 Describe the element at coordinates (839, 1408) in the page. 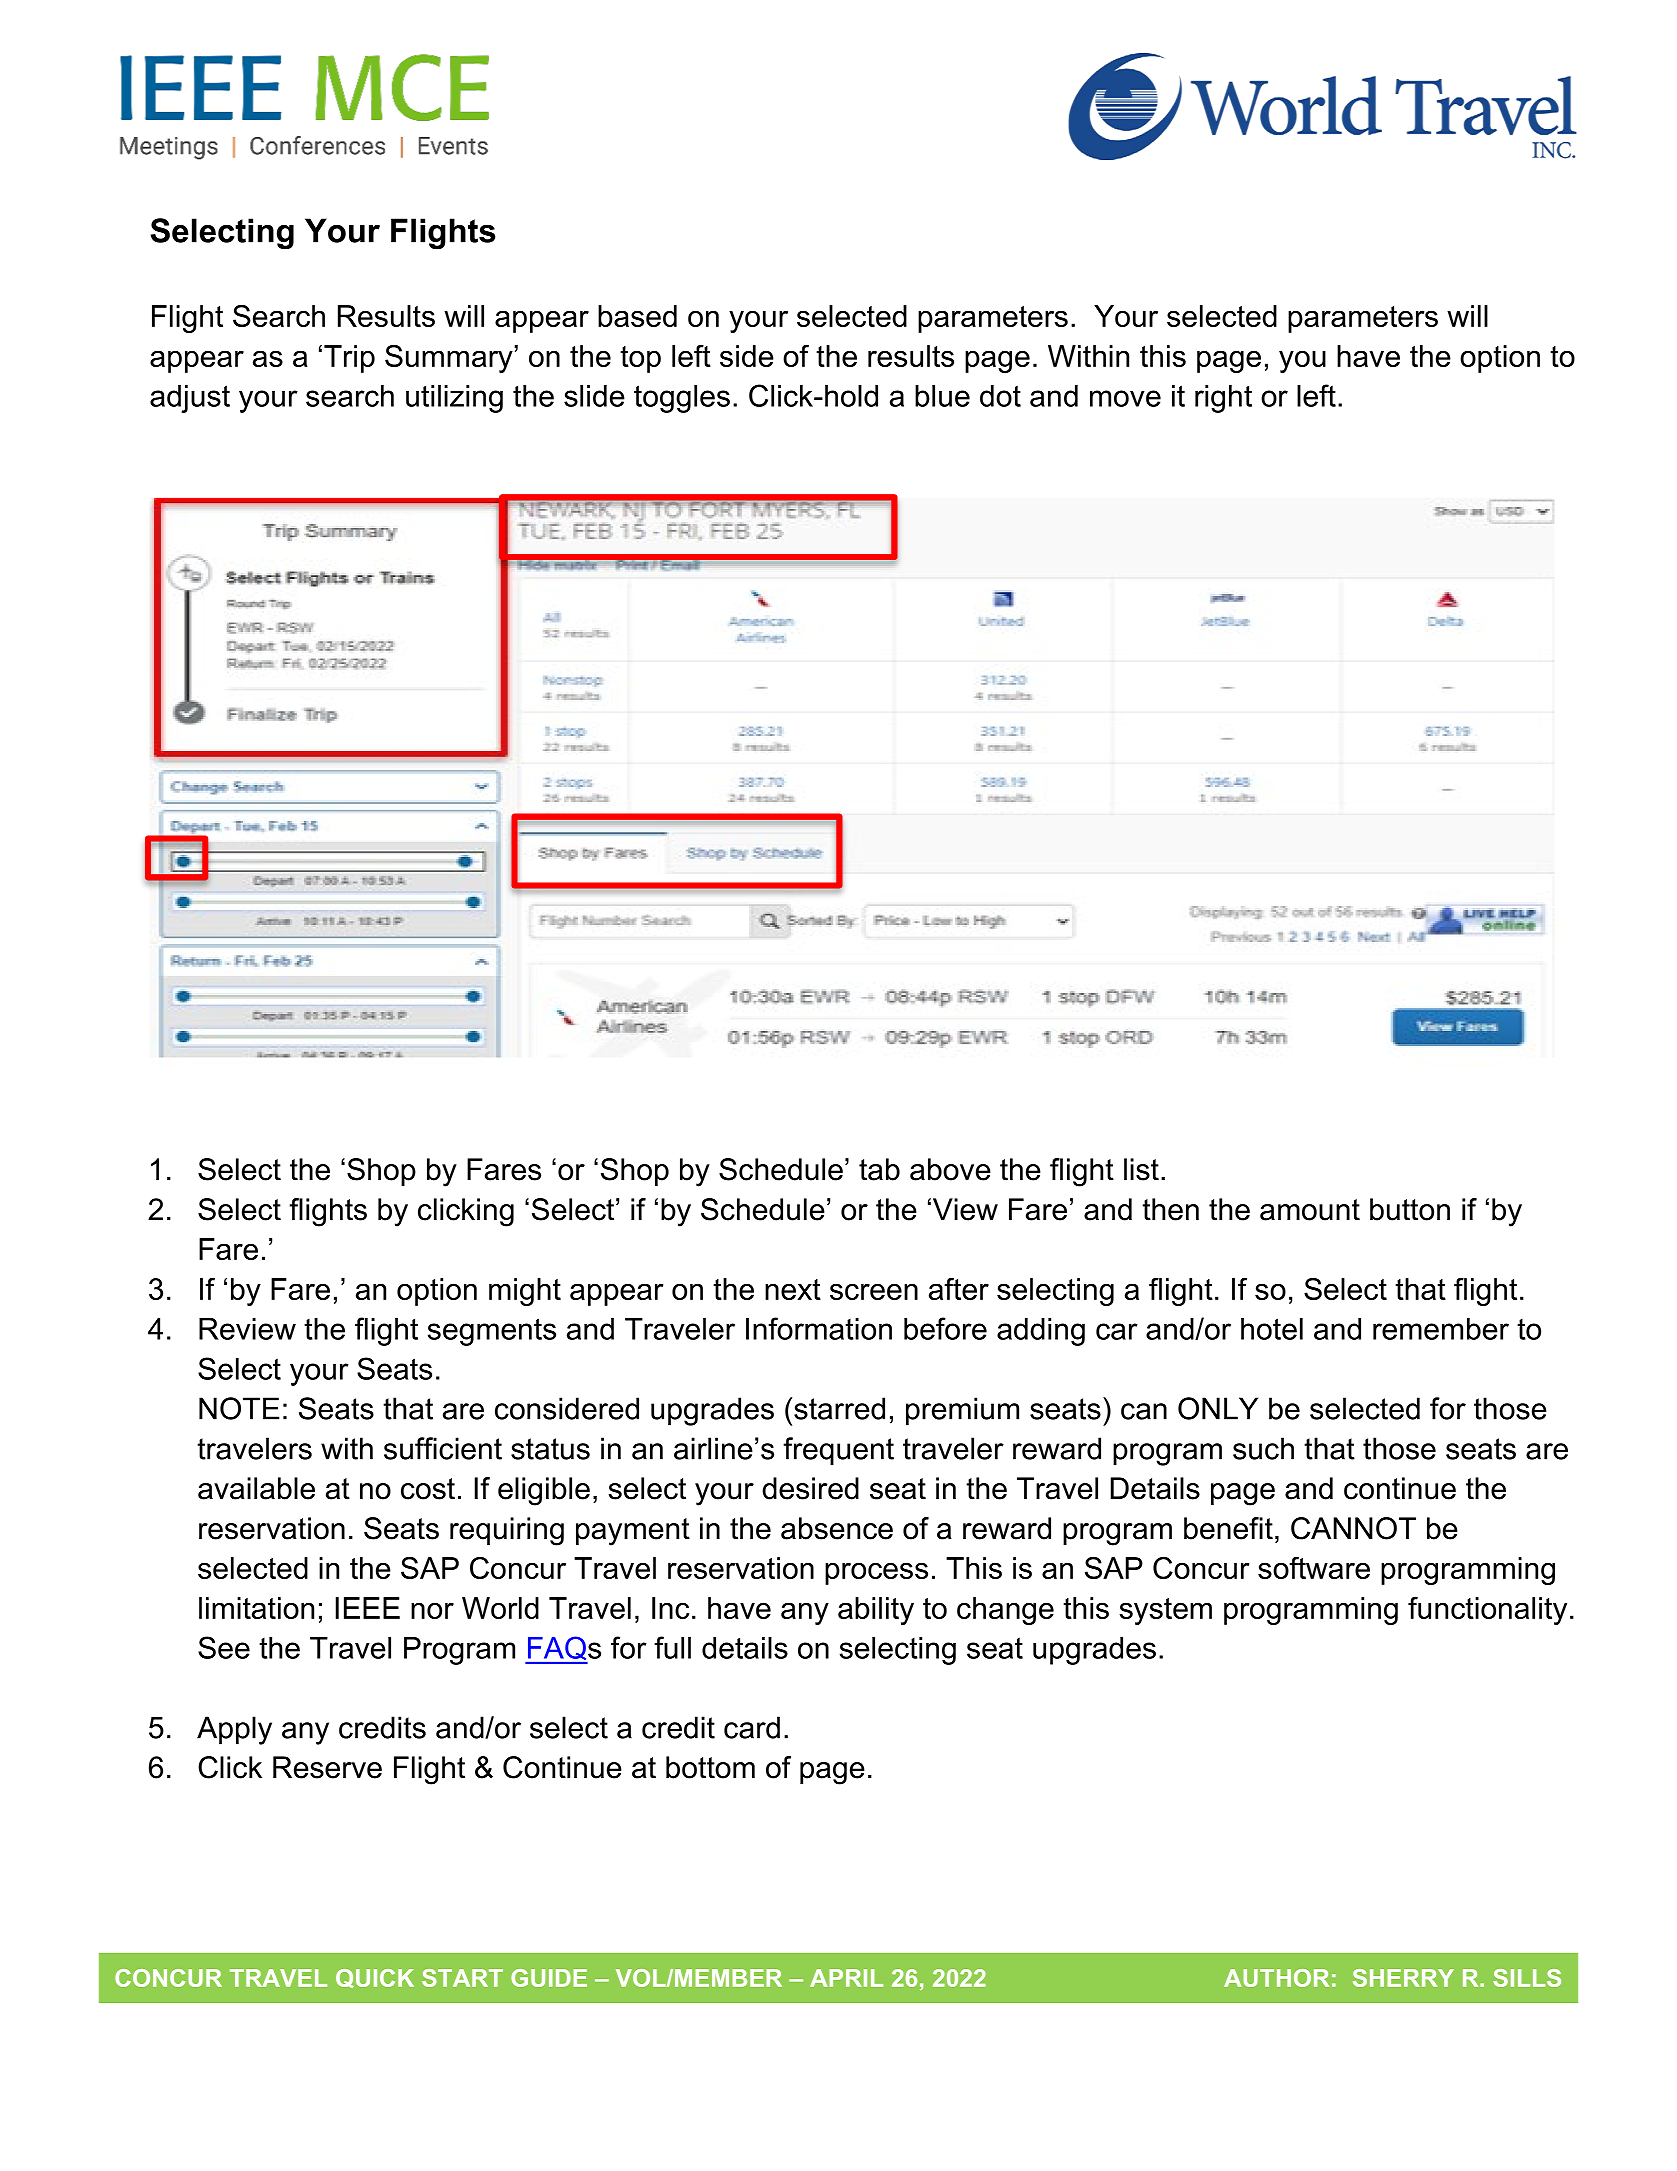

I see `starred` at that location.
